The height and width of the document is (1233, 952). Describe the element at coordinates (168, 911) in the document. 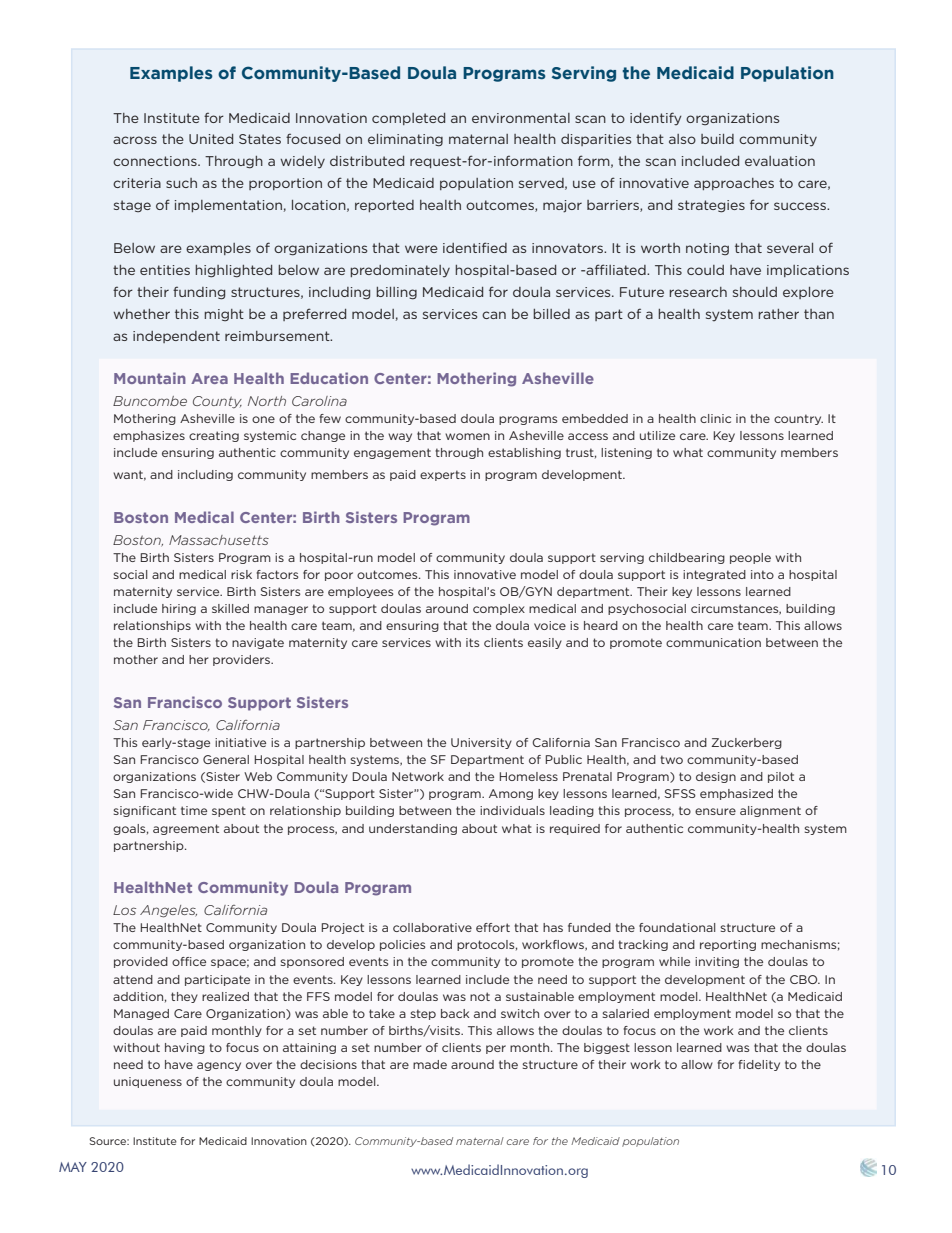

I see `Angeles` at that location.
